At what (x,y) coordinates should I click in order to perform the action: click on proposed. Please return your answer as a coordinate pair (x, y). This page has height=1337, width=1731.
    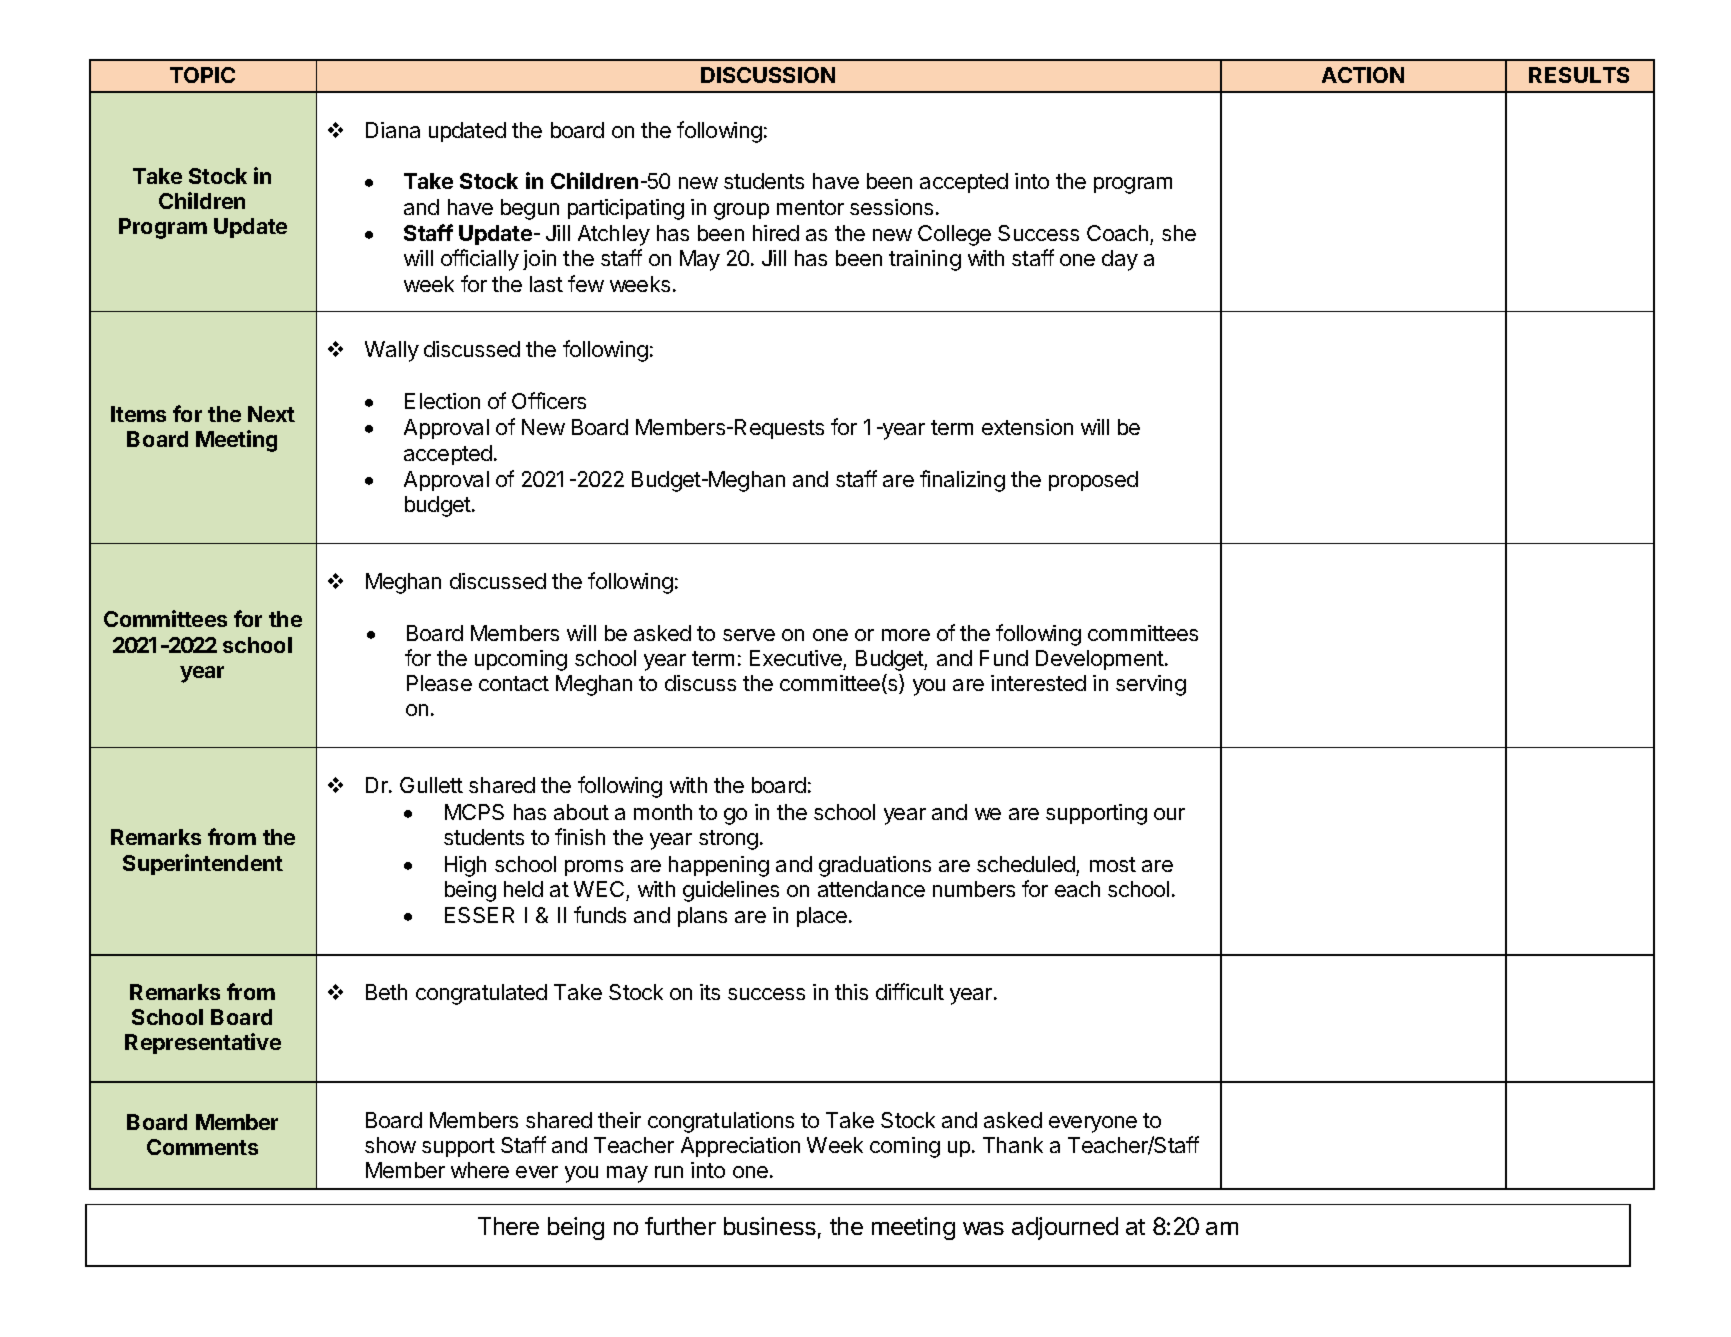
    Looking at the image, I should click on (1093, 481).
